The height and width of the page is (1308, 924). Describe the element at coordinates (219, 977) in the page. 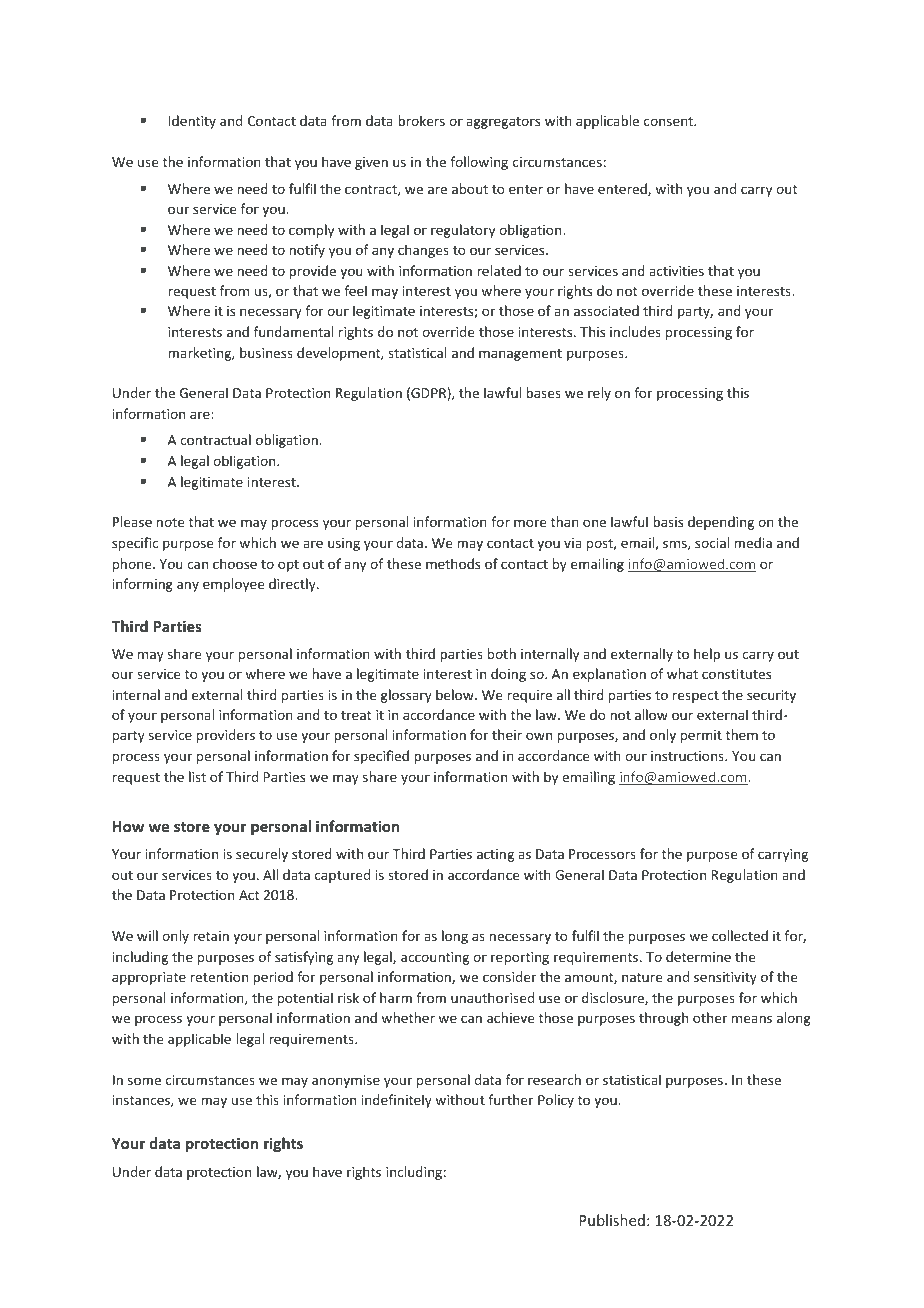

I see `retention` at that location.
